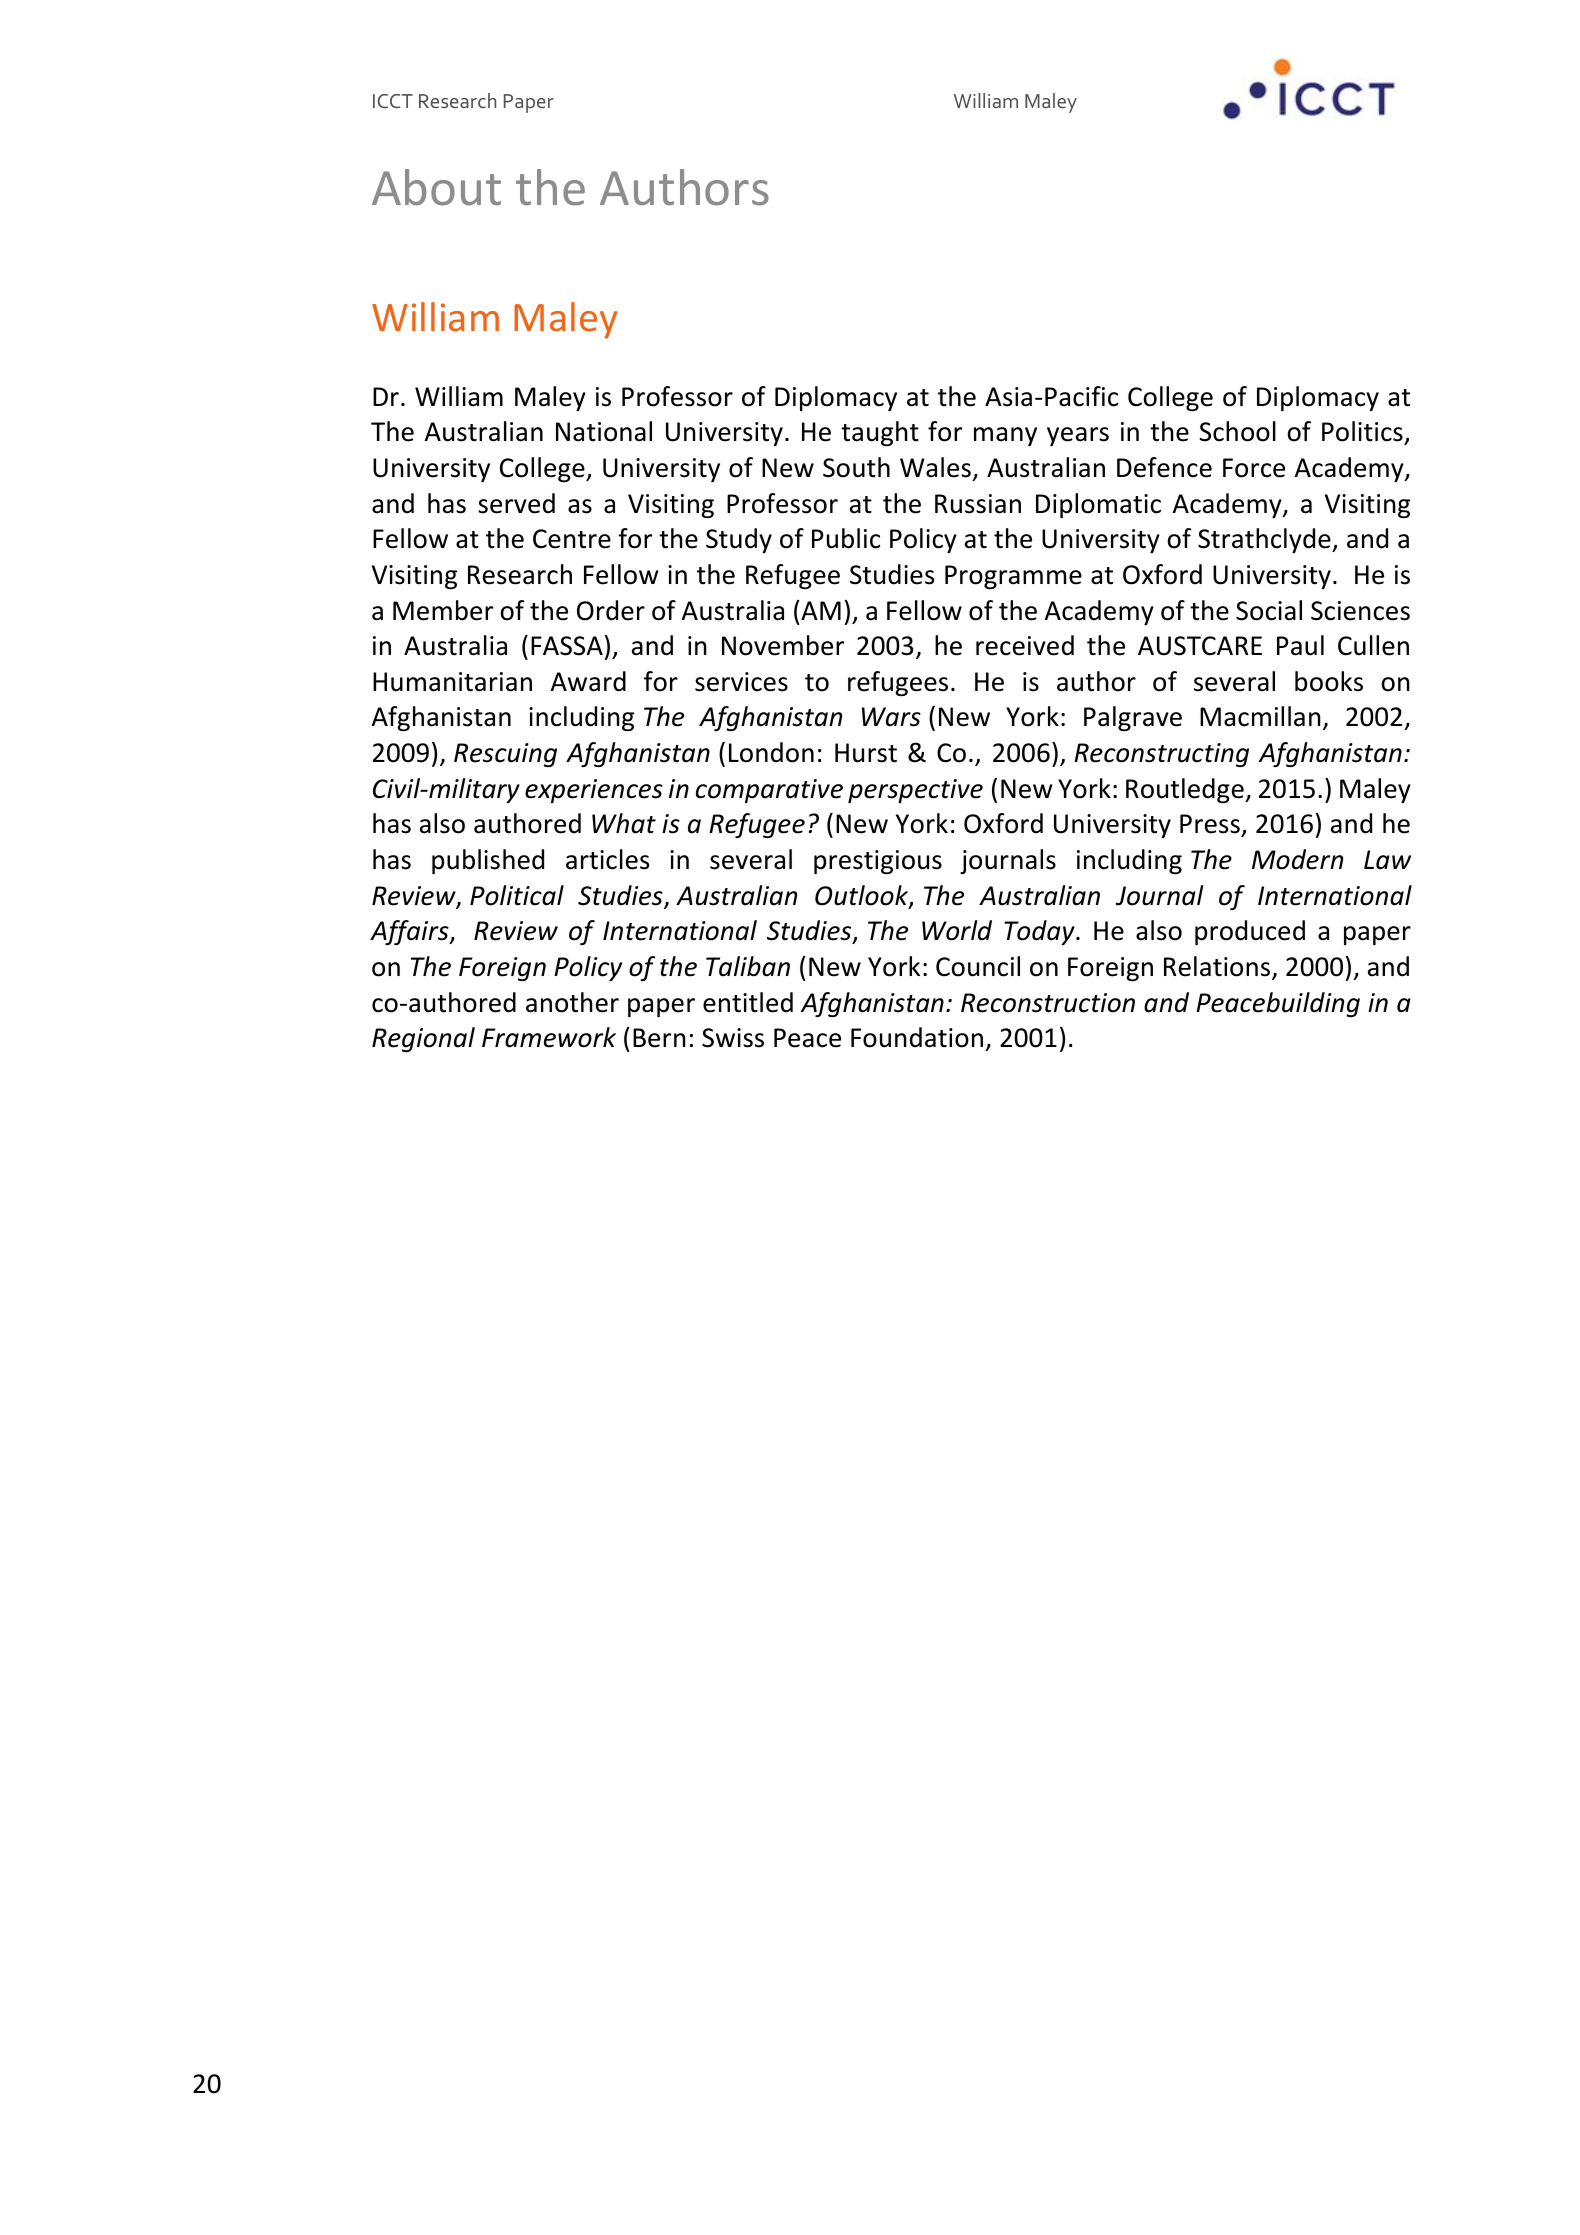 Image resolution: width=1580 pixels, height=2235 pixels. Describe the element at coordinates (917, 1037) in the image. I see `Foundation` at that location.
